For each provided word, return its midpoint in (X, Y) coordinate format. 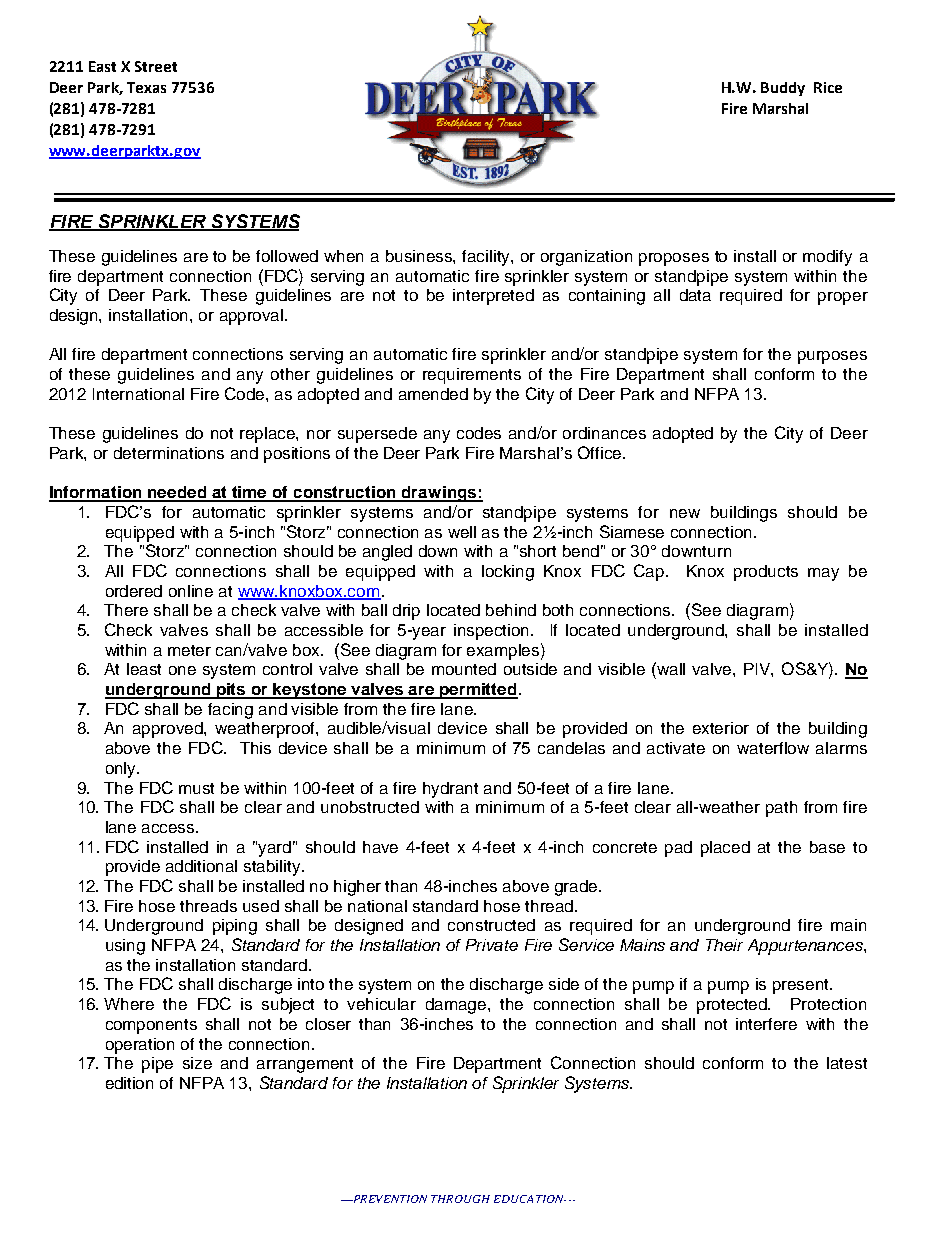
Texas (146, 87)
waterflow (773, 748)
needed (178, 493)
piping (235, 927)
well (462, 532)
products (766, 573)
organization (586, 258)
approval (253, 317)
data (695, 295)
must (196, 788)
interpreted (493, 297)
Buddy (783, 89)
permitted (478, 691)
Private (492, 945)
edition (129, 1083)
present (802, 986)
